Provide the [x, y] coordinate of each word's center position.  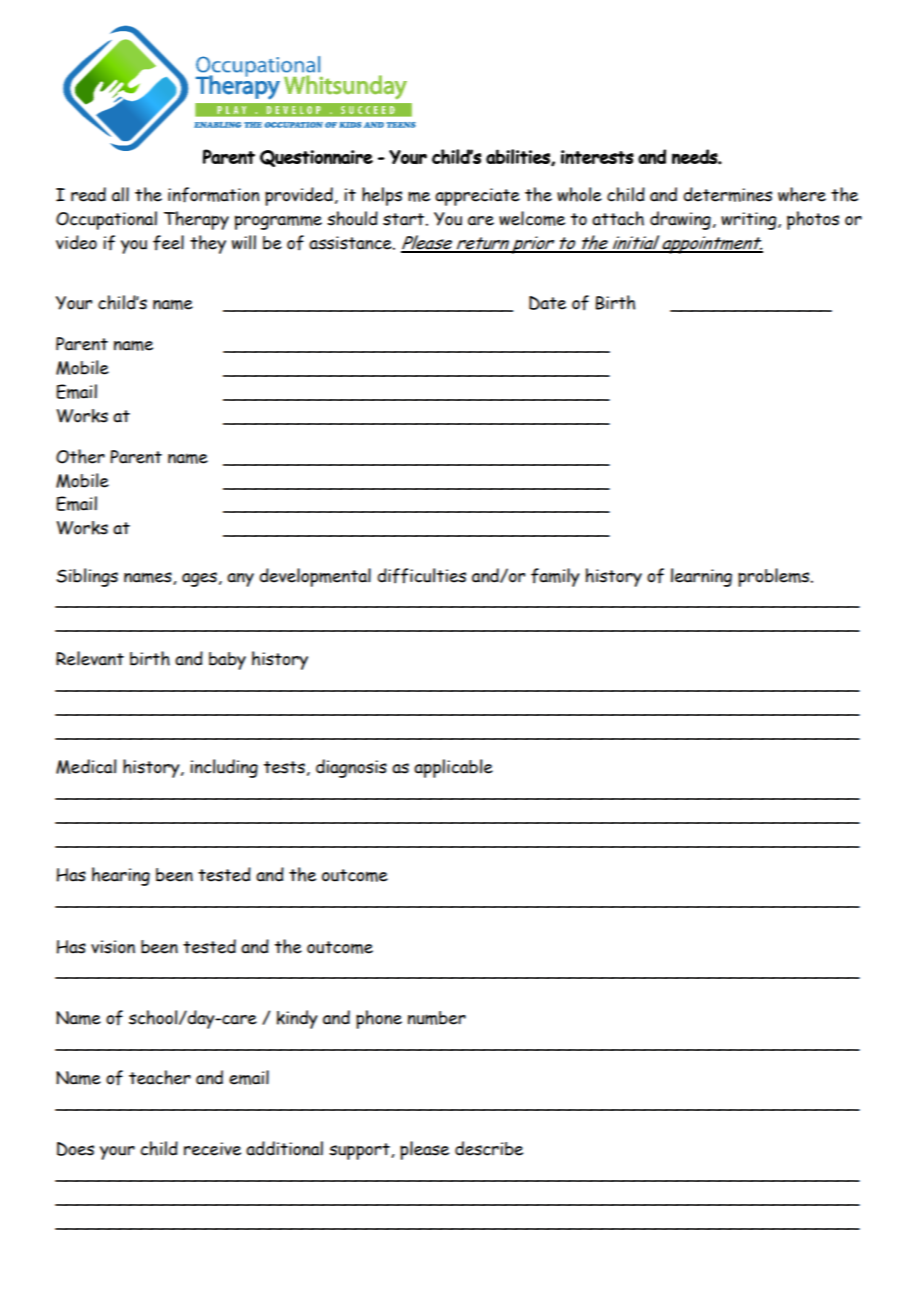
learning [701, 577]
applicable [453, 768]
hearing [121, 876]
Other [80, 456]
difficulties [421, 576]
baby [227, 661]
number [437, 1018]
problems [775, 577]
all [120, 194]
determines [727, 194]
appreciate [477, 197]
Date [547, 303]
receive [212, 1149]
